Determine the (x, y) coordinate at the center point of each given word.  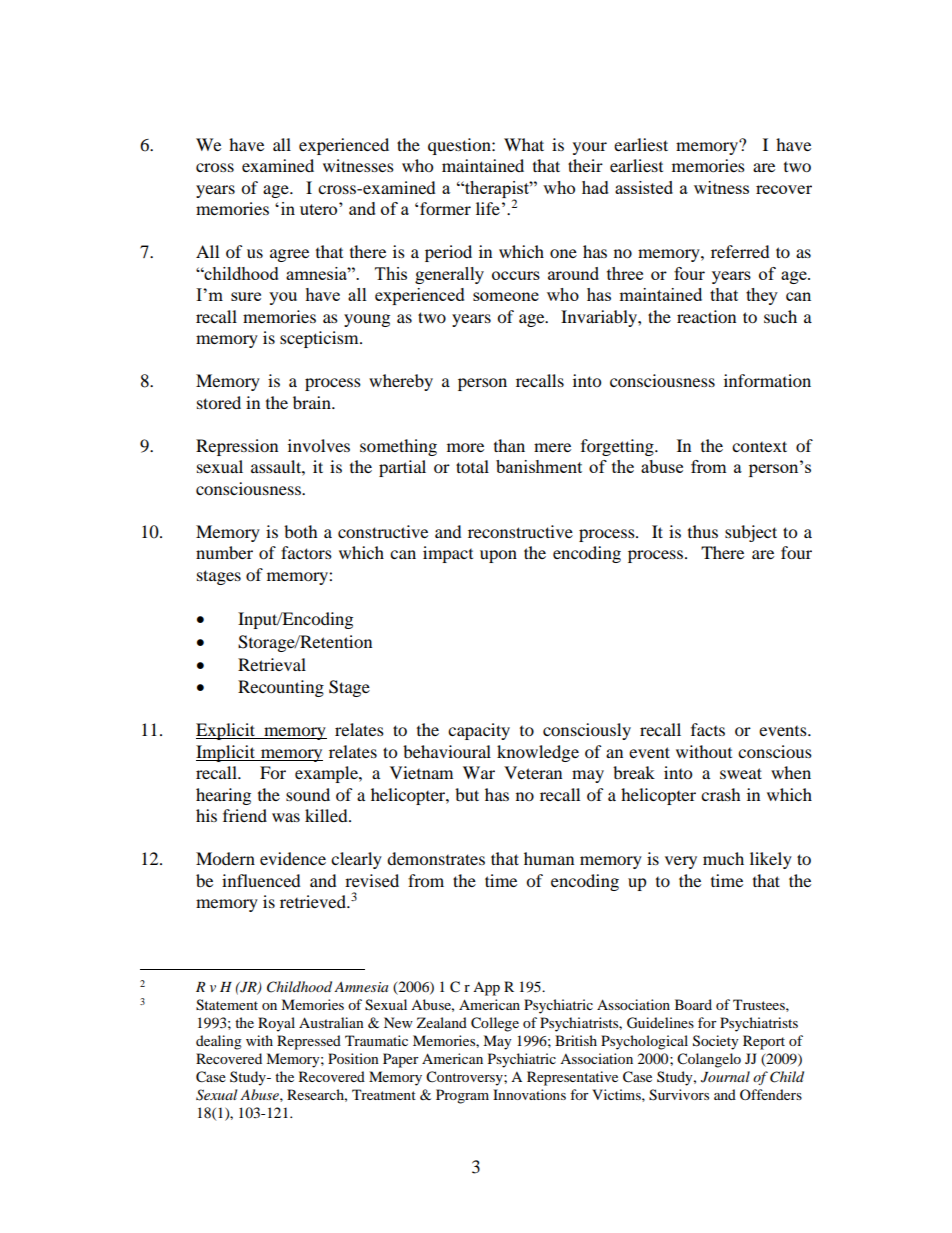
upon (498, 556)
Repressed (309, 1042)
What (524, 144)
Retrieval (272, 664)
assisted (644, 187)
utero (320, 209)
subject (751, 533)
